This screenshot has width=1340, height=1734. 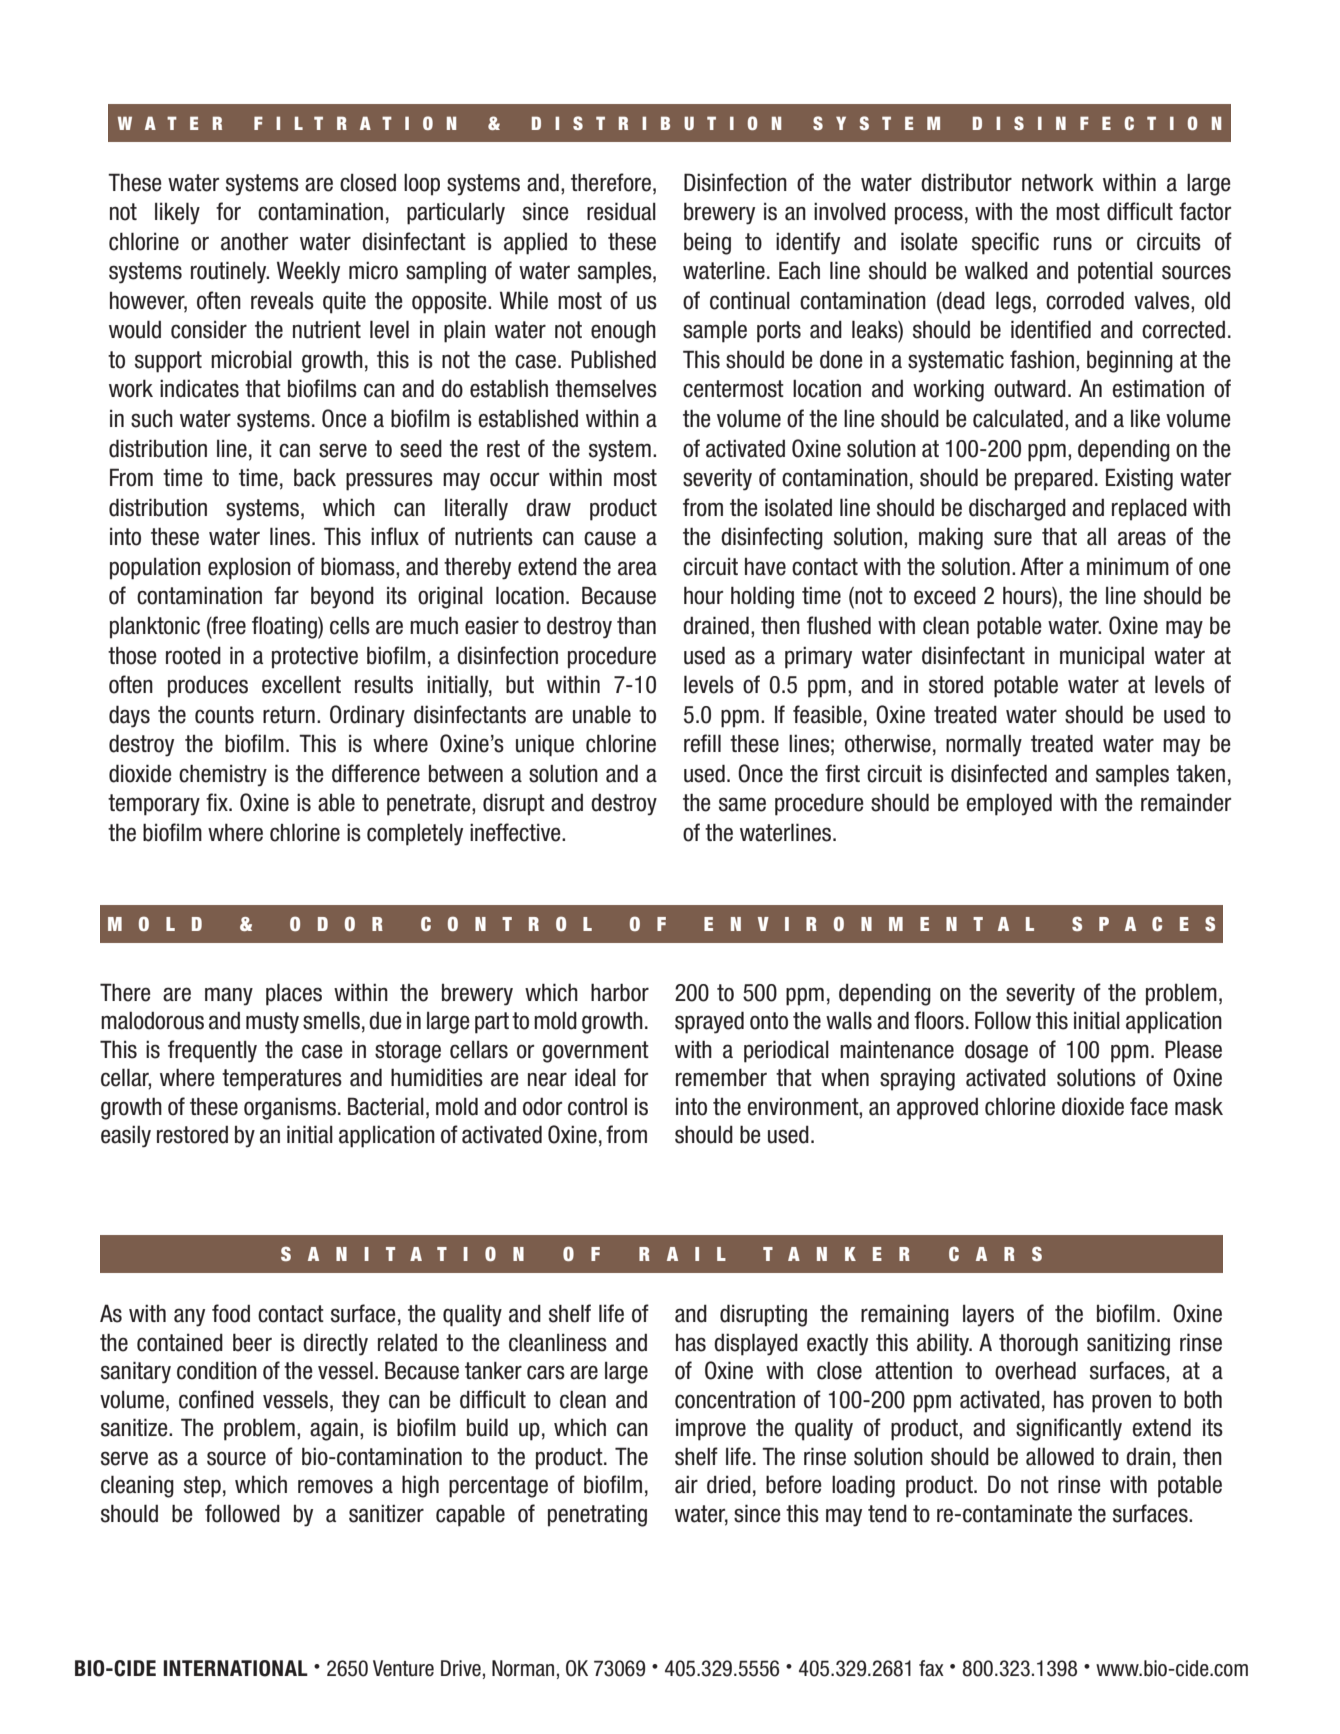 What do you see at coordinates (707, 243) in the screenshot?
I see `being` at bounding box center [707, 243].
